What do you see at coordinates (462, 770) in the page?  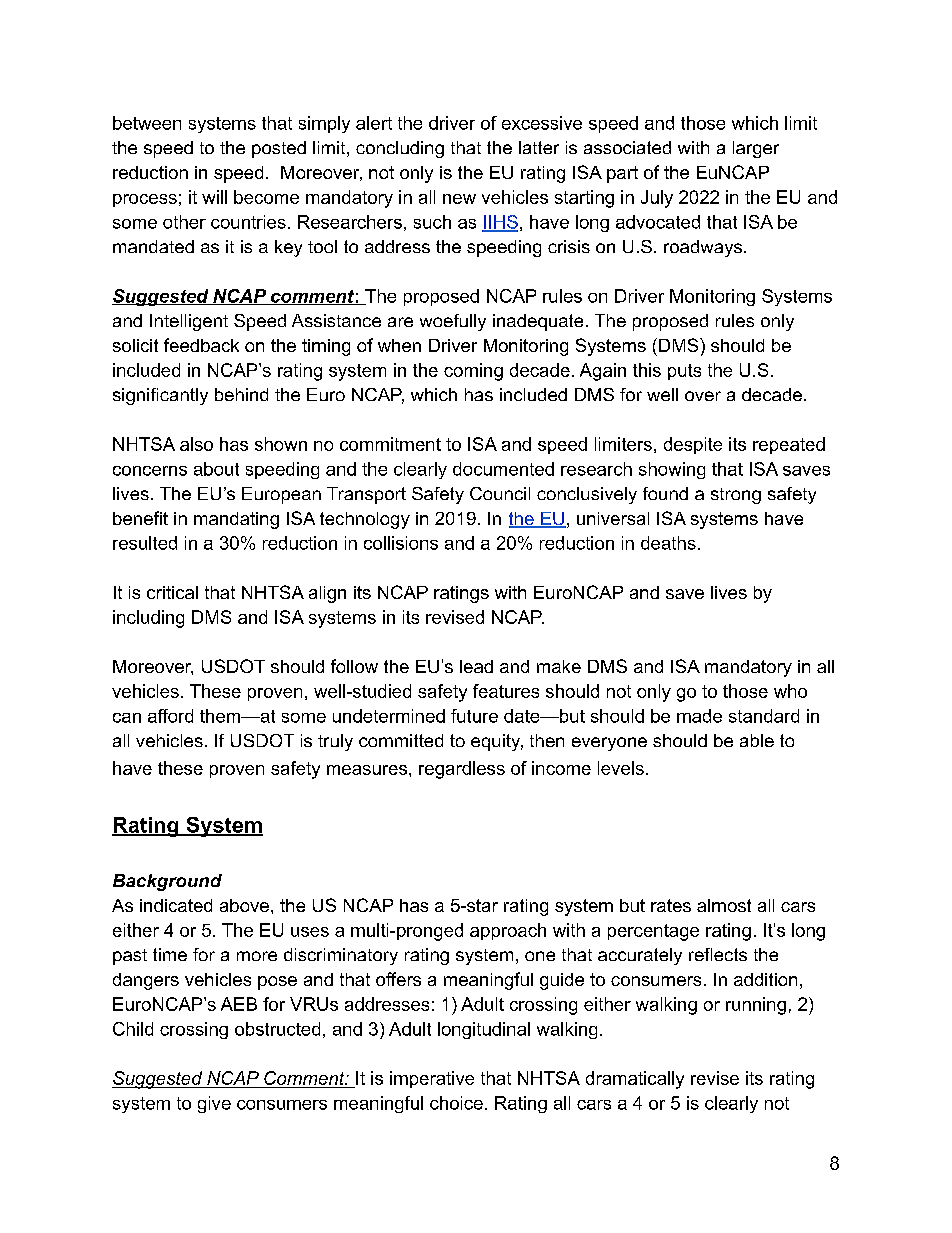 I see `regardless` at bounding box center [462, 770].
